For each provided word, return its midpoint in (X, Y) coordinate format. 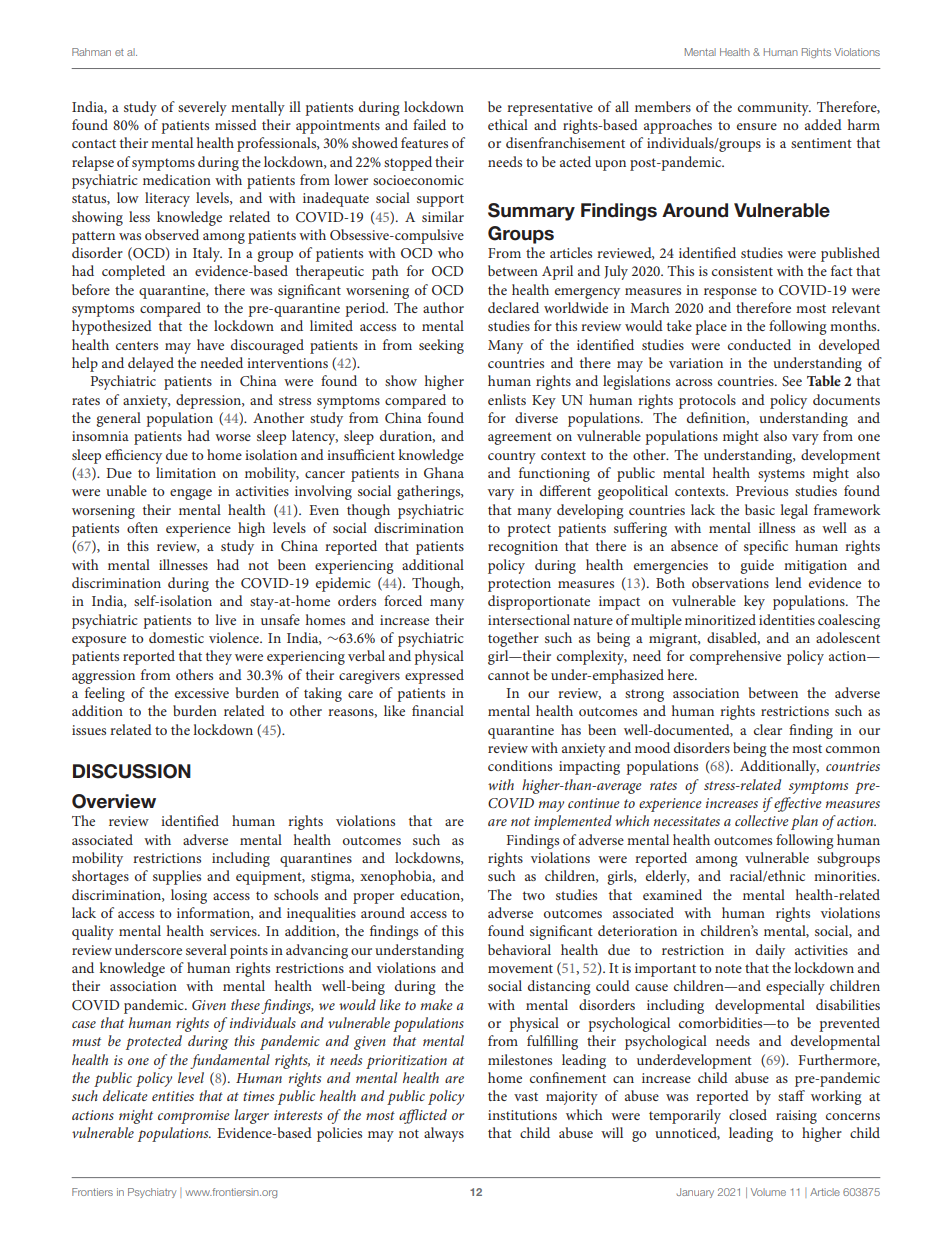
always (444, 1134)
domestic (176, 637)
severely (202, 108)
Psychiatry (152, 1193)
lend (788, 582)
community (774, 109)
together (513, 639)
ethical (508, 124)
